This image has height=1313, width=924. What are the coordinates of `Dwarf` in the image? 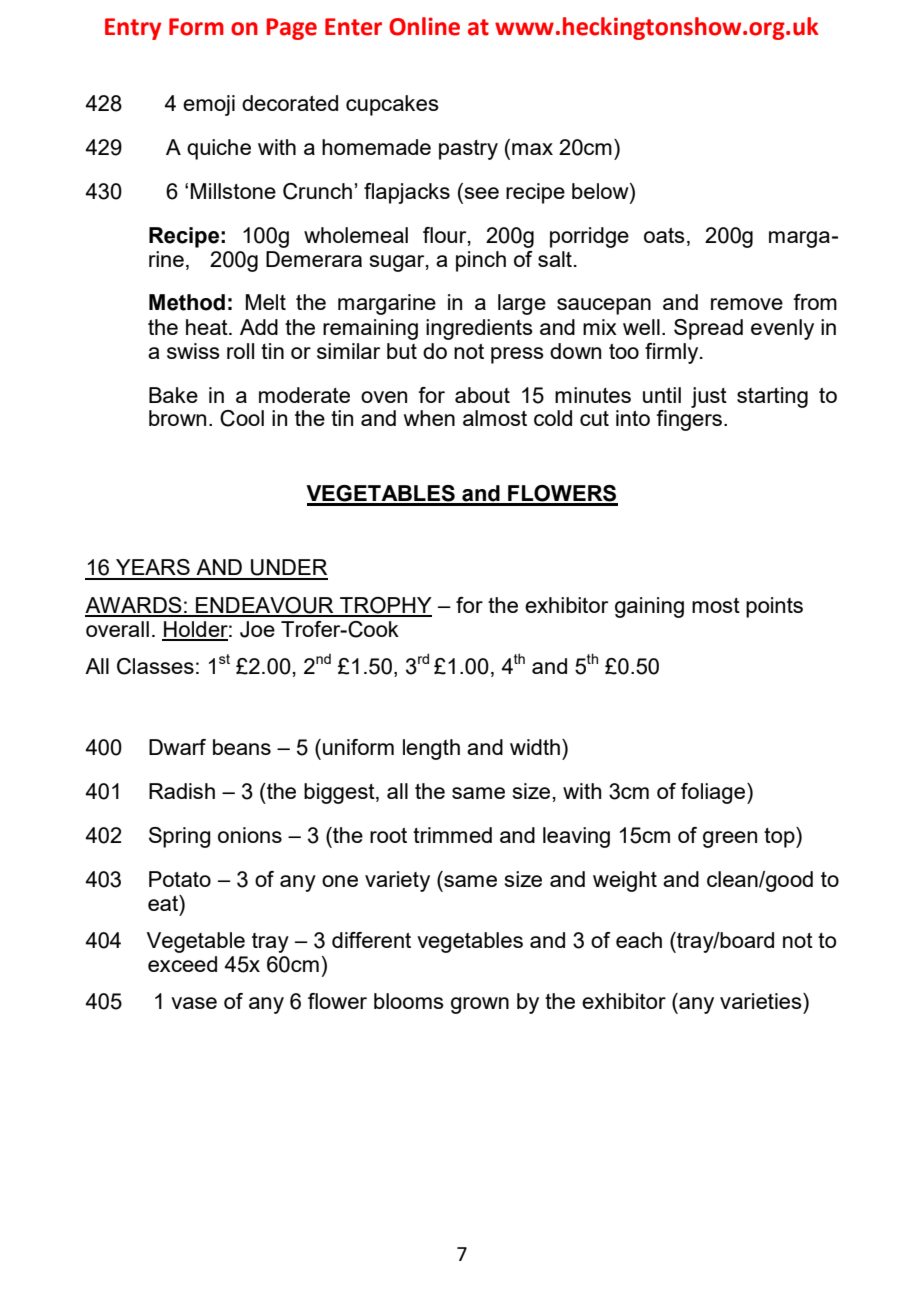 It's located at (177, 747).
